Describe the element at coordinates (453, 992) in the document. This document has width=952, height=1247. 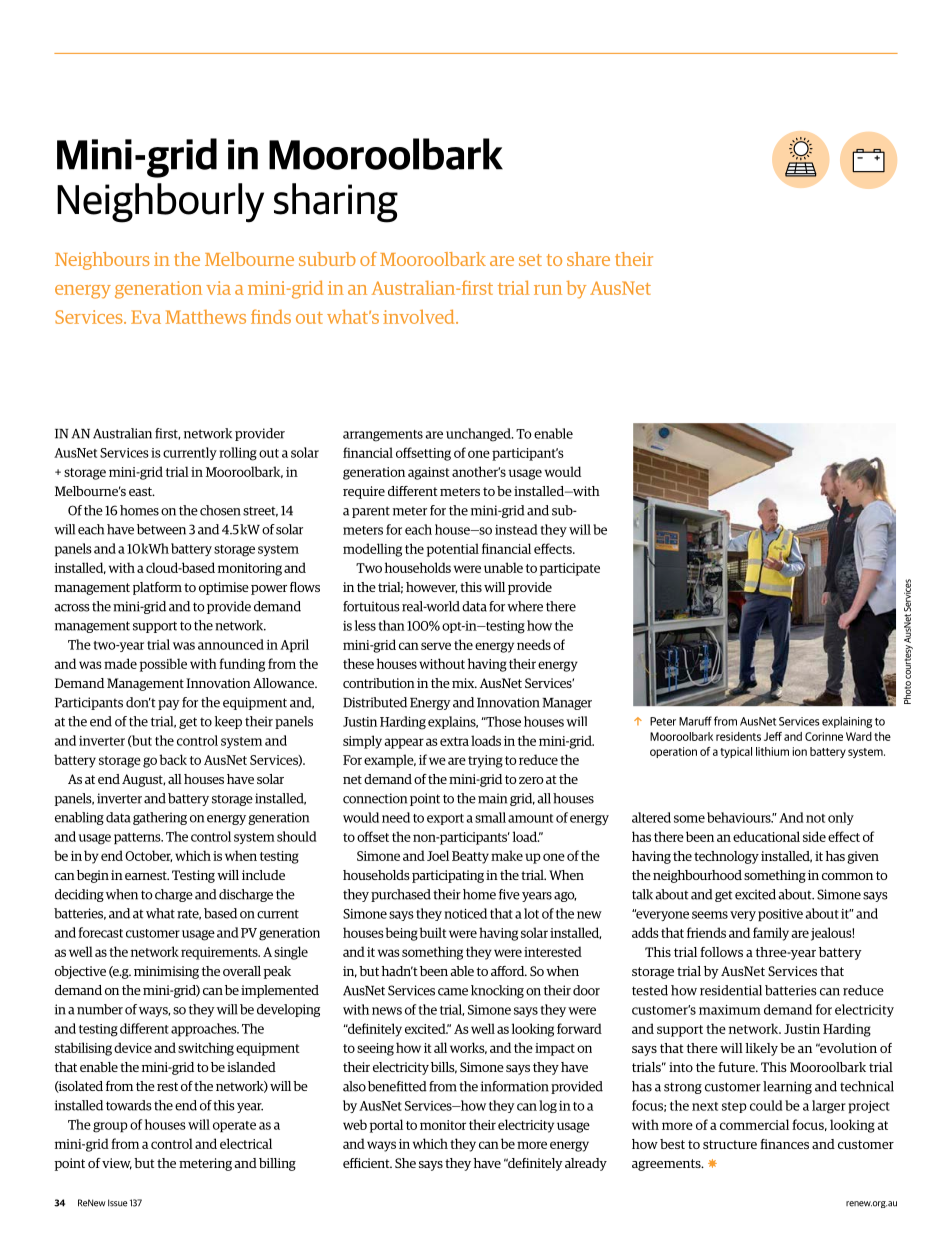
I see `came` at that location.
